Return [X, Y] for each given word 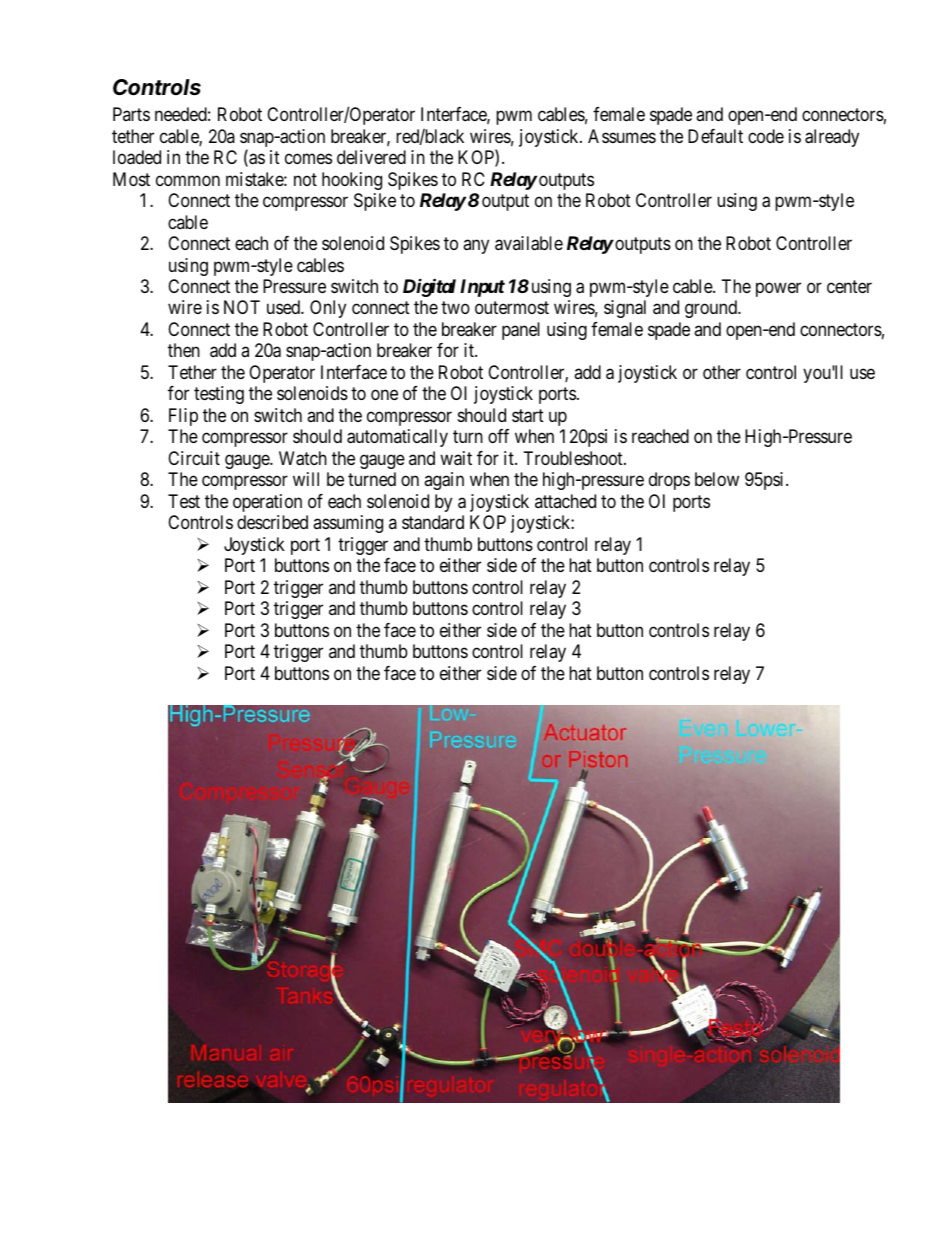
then [184, 350]
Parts [131, 114]
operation [267, 503]
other [722, 372]
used [284, 307]
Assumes [622, 136]
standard [433, 522]
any [476, 246]
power [778, 289]
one [384, 395]
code [766, 136]
